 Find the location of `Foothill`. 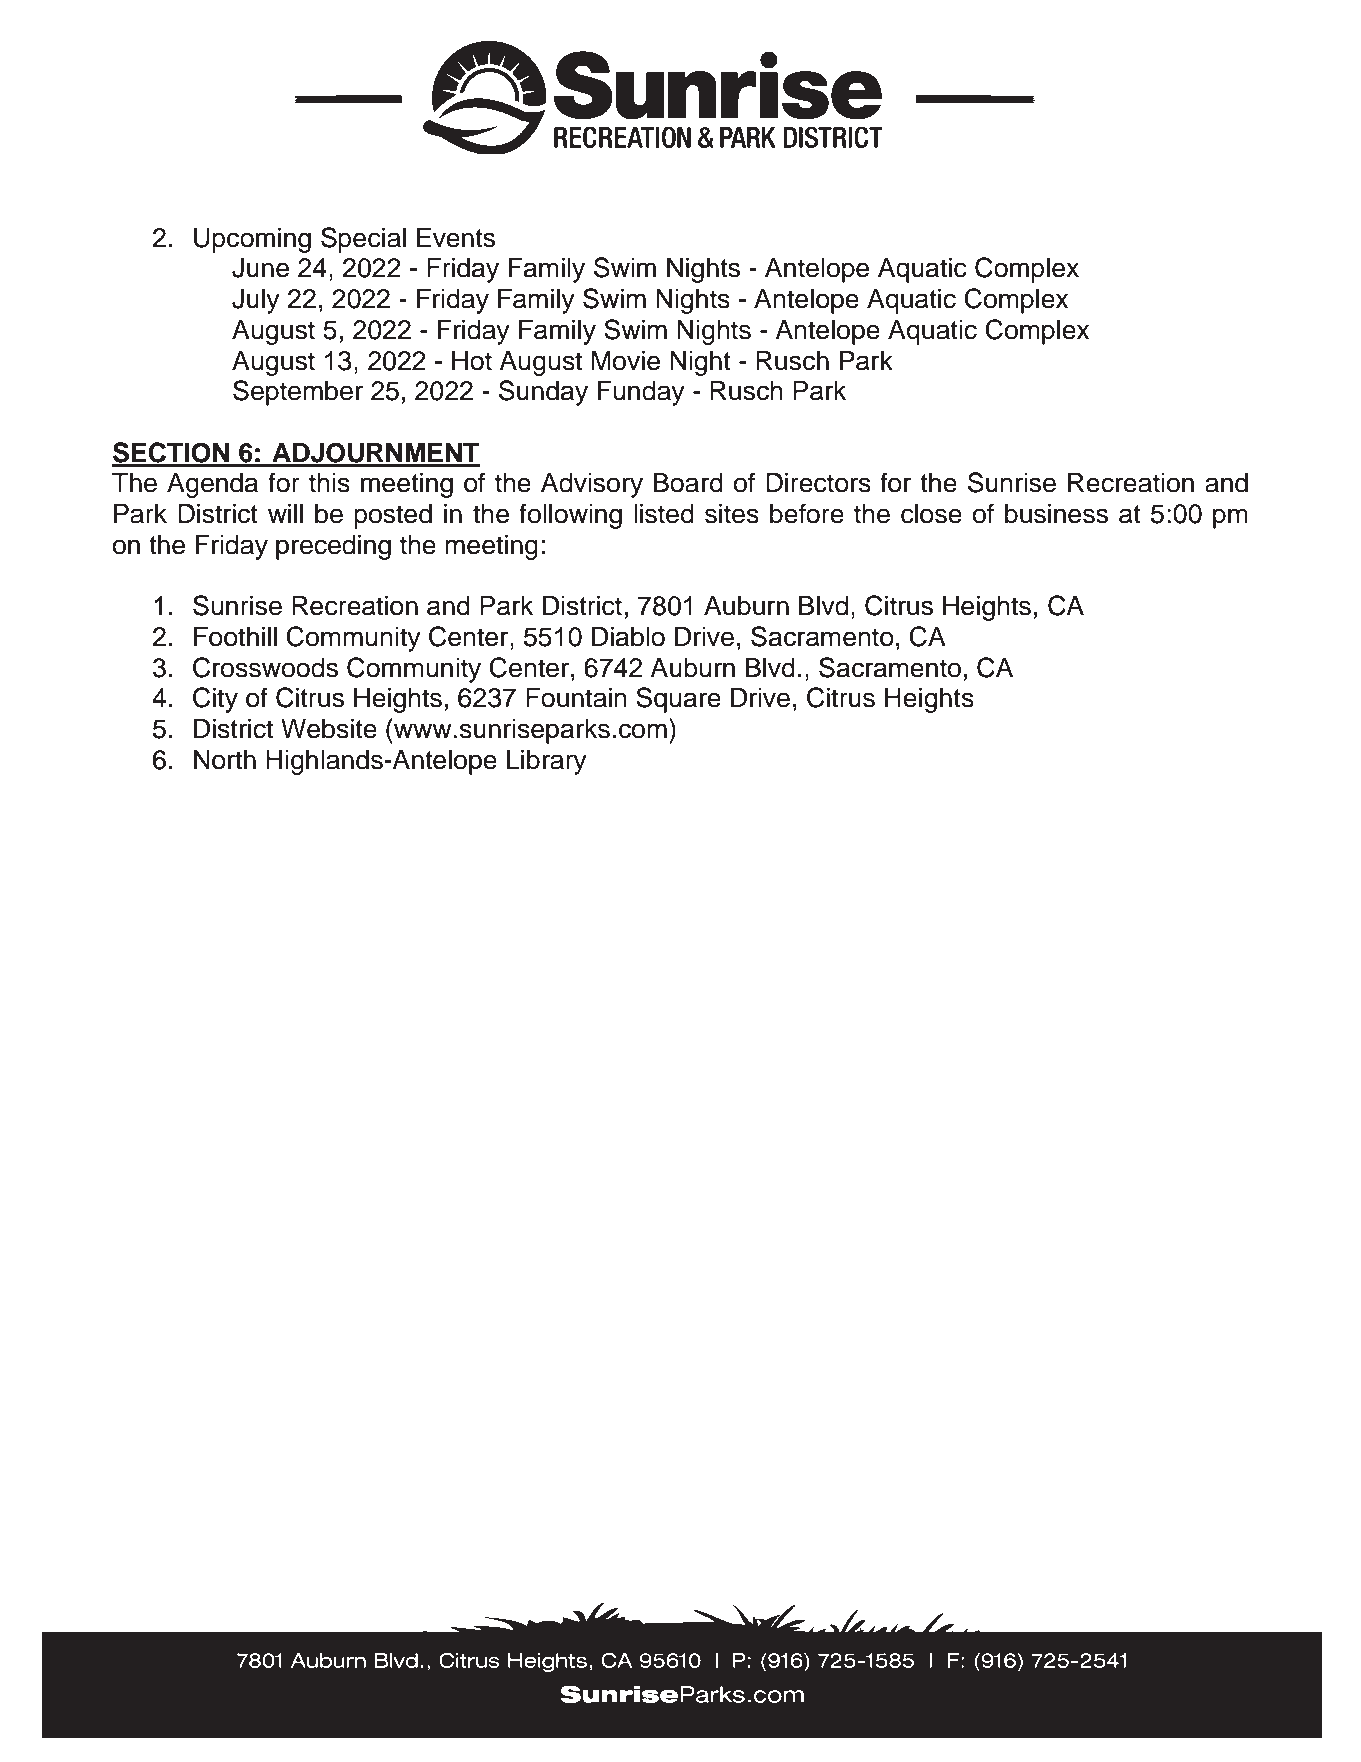

Foothill is located at coordinates (235, 636).
